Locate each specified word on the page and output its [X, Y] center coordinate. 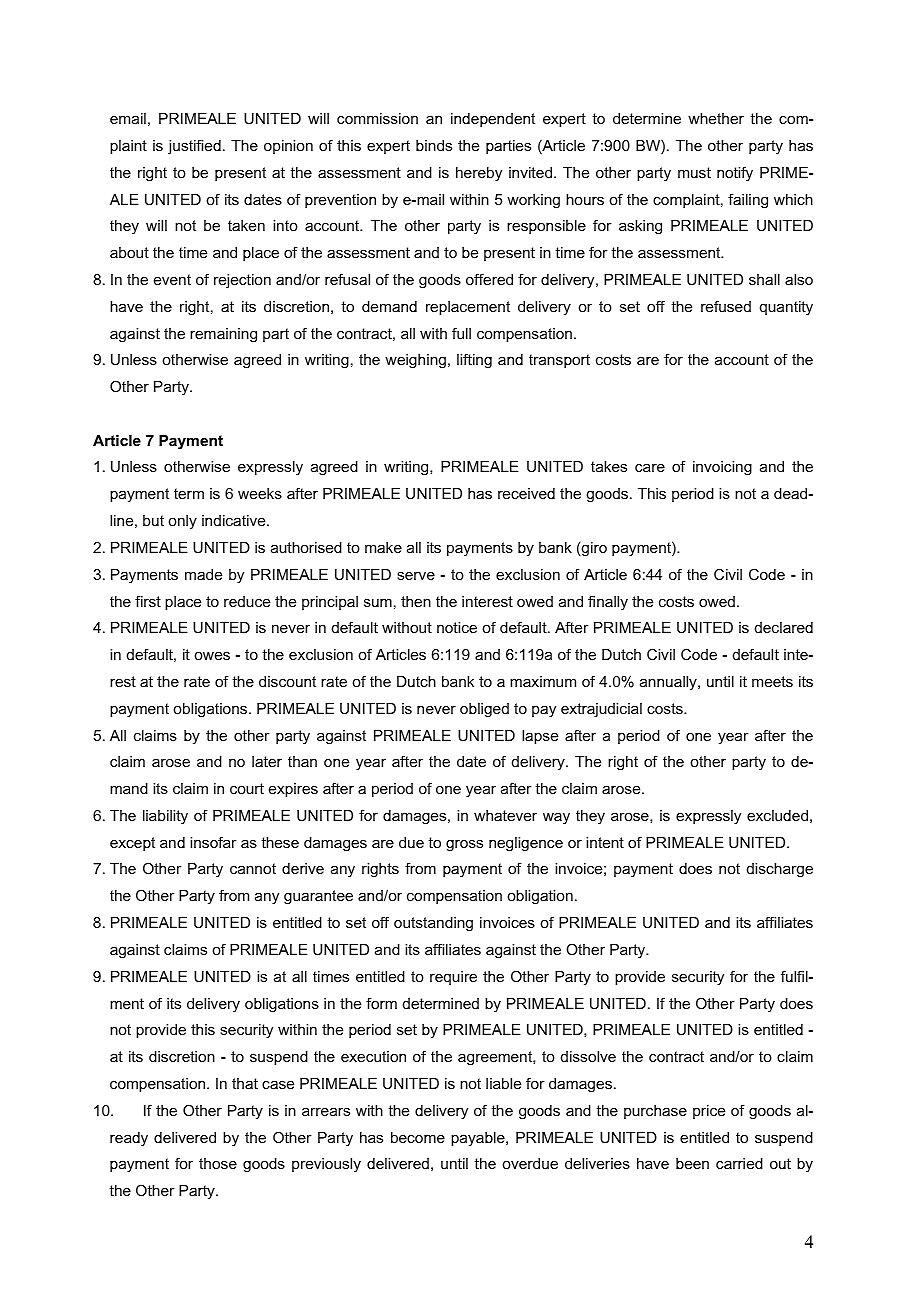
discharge [780, 870]
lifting [474, 361]
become [418, 1137]
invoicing [722, 468]
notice [457, 627]
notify [735, 174]
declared [784, 627]
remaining [223, 335]
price [709, 1112]
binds [434, 145]
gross [464, 846]
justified [194, 146]
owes [212, 656]
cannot [253, 868]
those [218, 1163]
